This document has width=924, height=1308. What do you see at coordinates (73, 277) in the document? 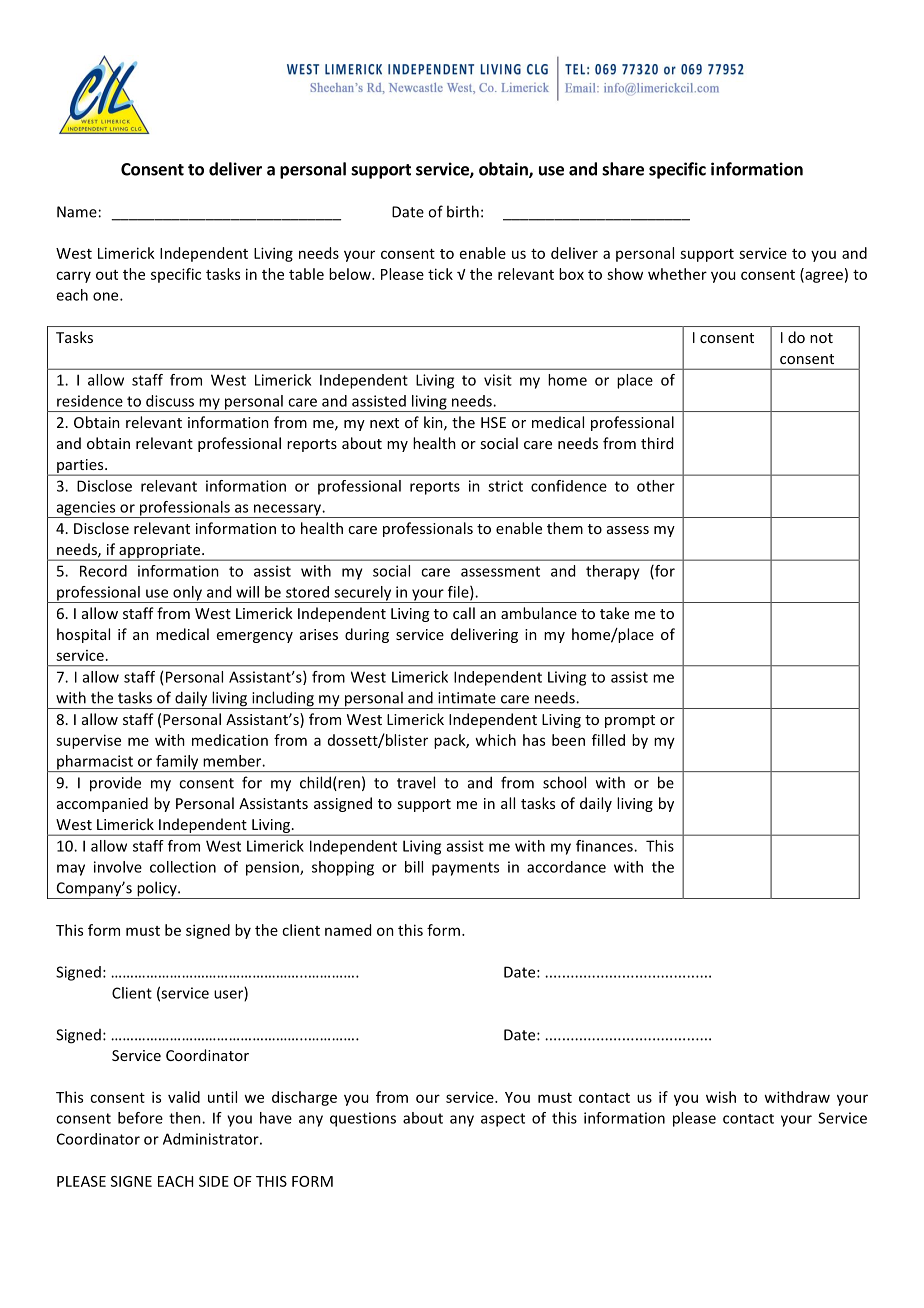
I see `carry` at bounding box center [73, 277].
